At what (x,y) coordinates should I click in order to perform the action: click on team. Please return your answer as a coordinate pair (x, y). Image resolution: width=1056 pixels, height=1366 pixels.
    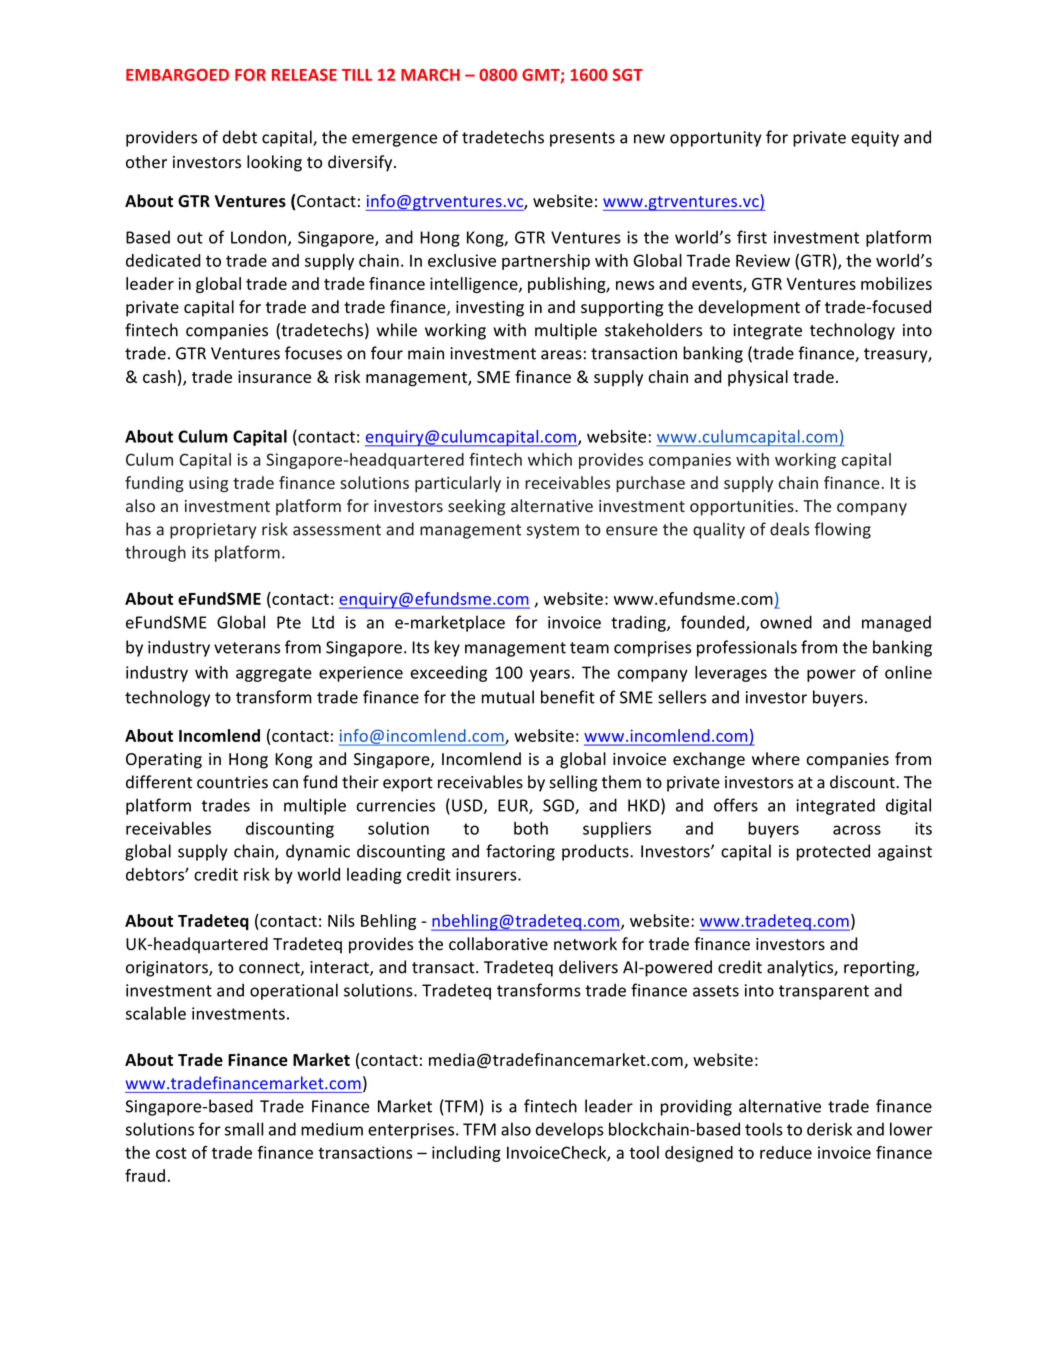
    Looking at the image, I should click on (589, 648).
